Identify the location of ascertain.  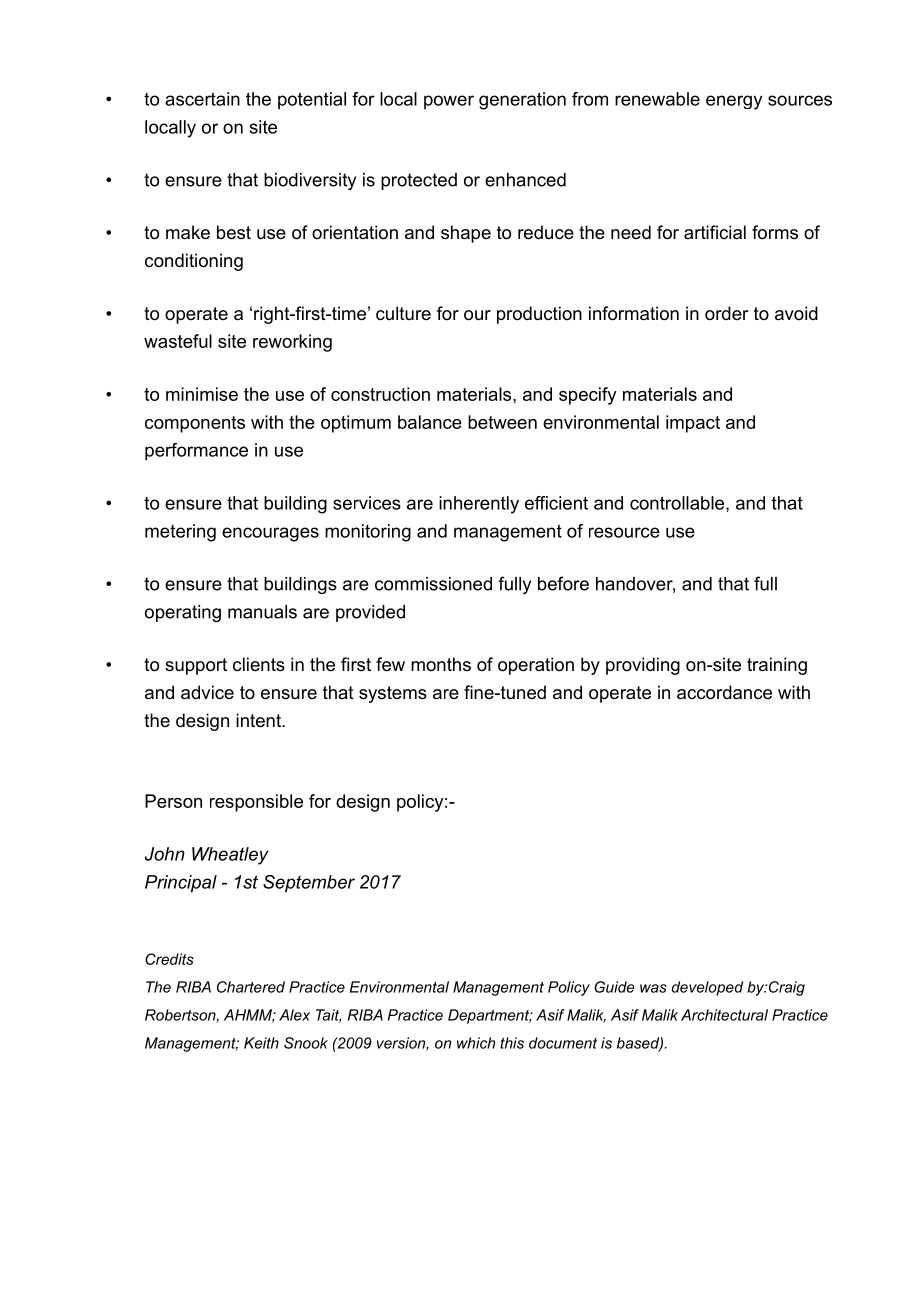
(202, 99).
